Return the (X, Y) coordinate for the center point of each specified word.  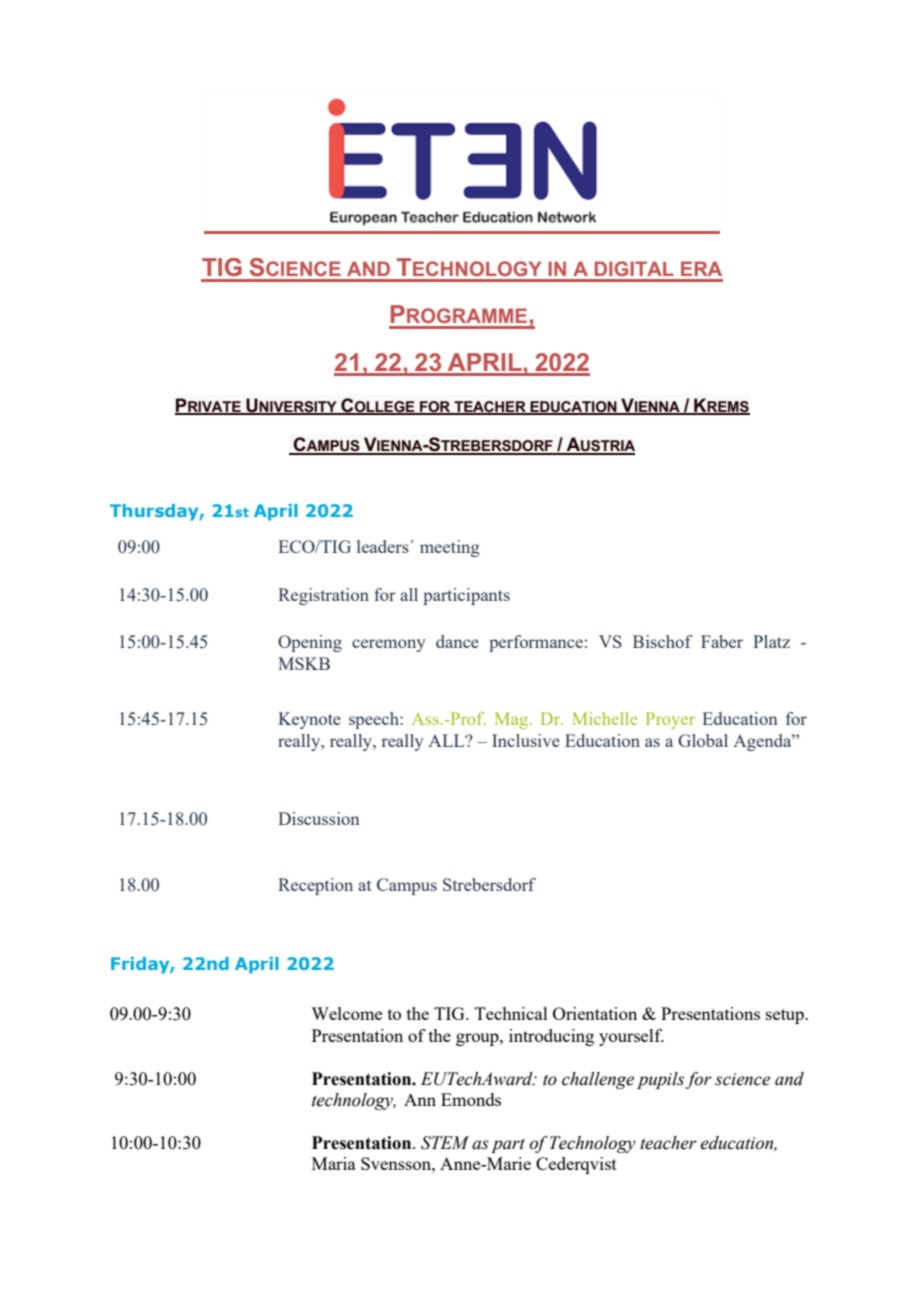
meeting (450, 548)
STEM (445, 1143)
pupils (661, 1080)
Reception (315, 886)
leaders (383, 546)
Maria (334, 1163)
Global (703, 740)
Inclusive (526, 740)
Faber (722, 641)
